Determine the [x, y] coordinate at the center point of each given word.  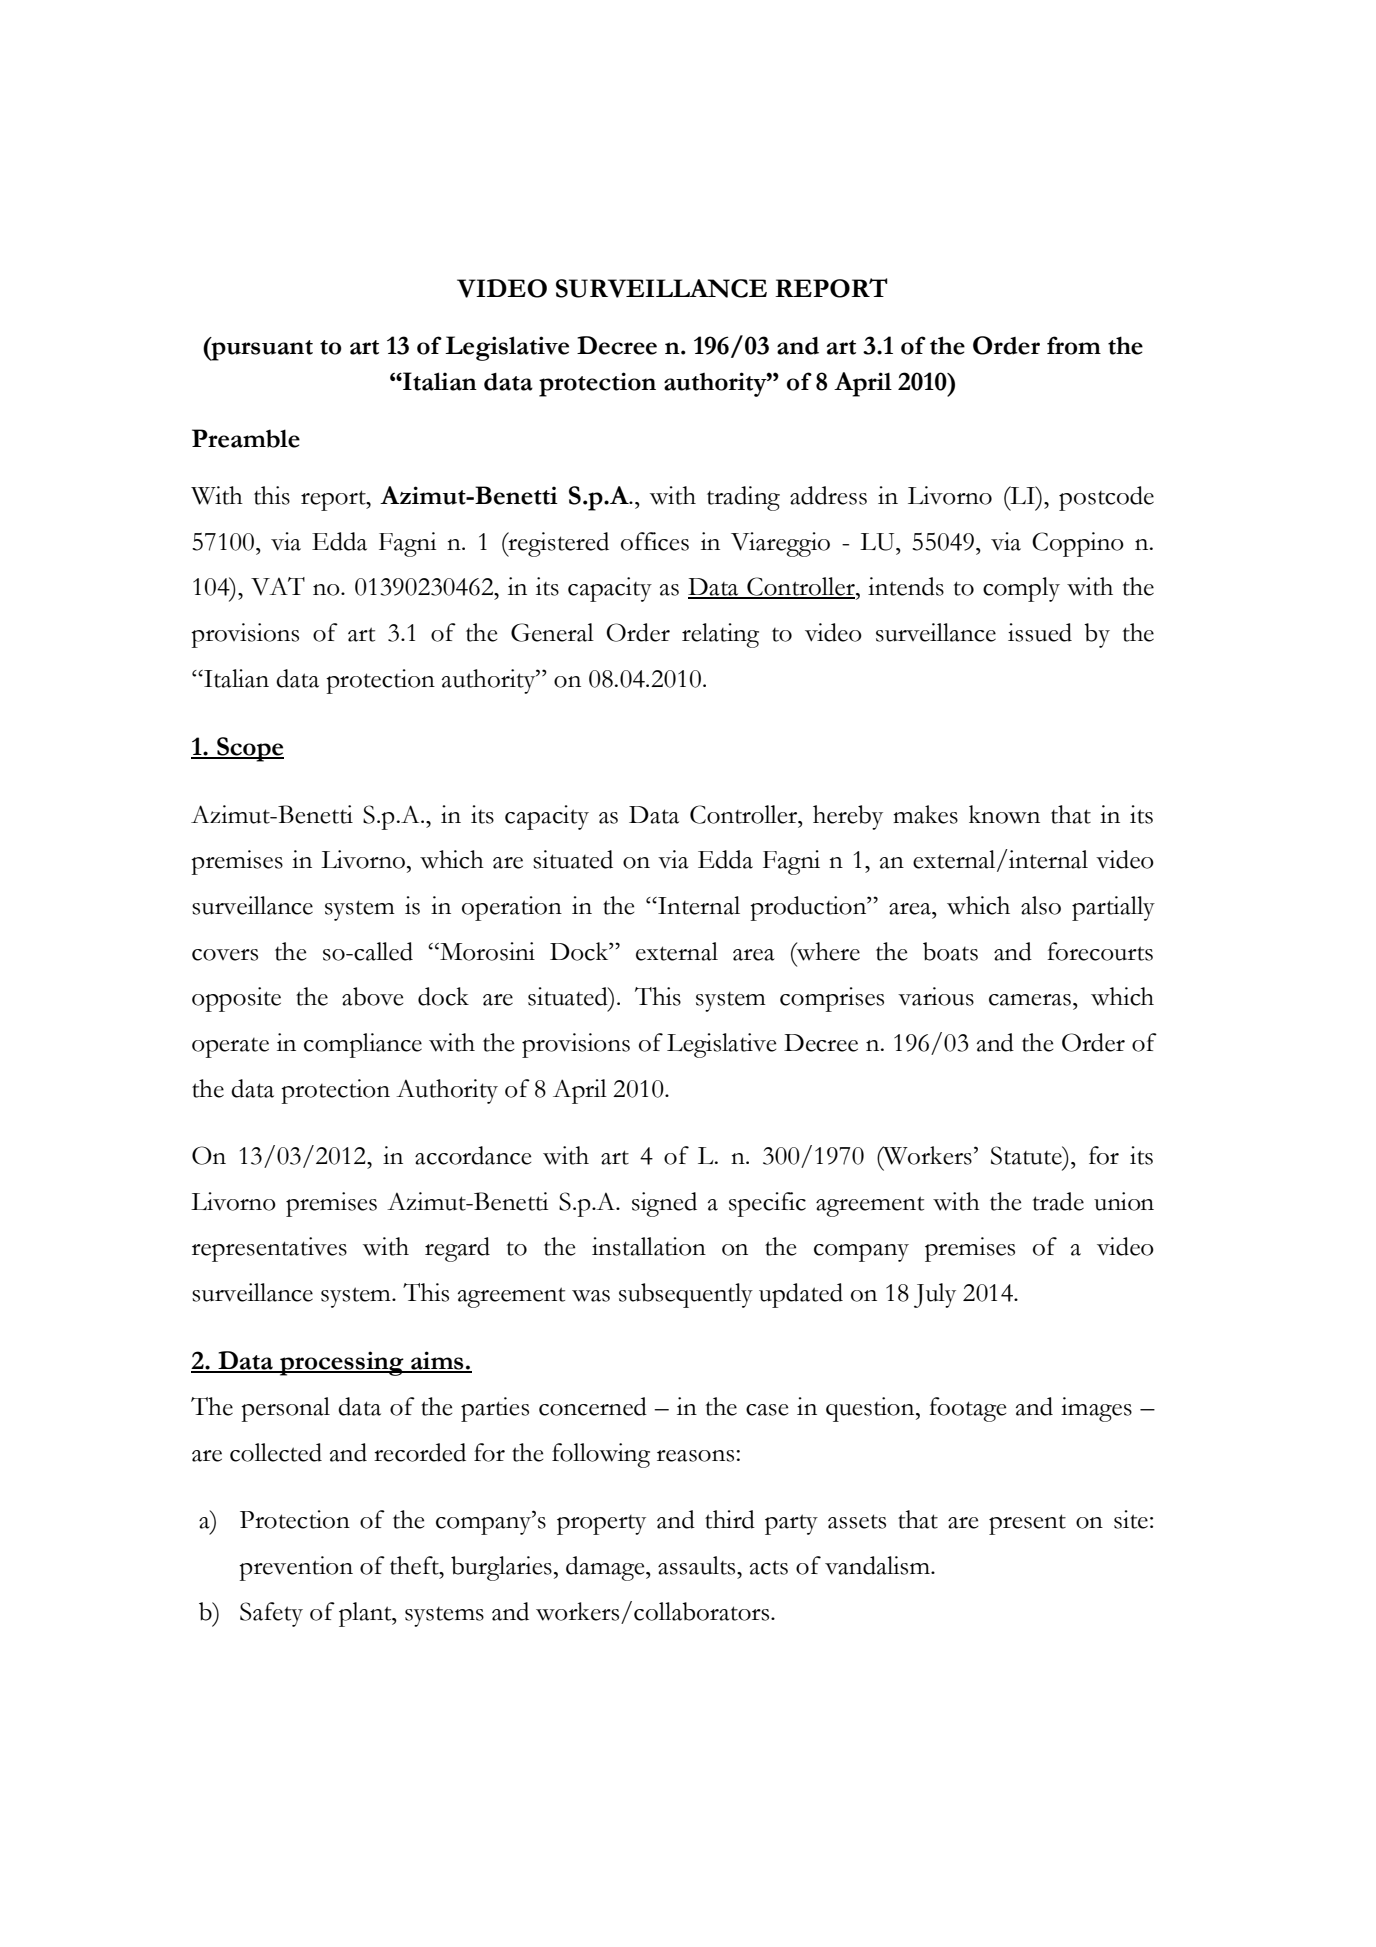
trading [743, 498]
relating [720, 635]
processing [342, 1363]
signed [664, 1204]
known [1004, 814]
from [1074, 345]
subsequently [686, 1295]
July [935, 1295]
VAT [278, 586]
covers [225, 955]
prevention [296, 1568]
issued [1040, 632]
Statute [1027, 1155]
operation [512, 908]
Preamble [246, 438]
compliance [363, 1045]
